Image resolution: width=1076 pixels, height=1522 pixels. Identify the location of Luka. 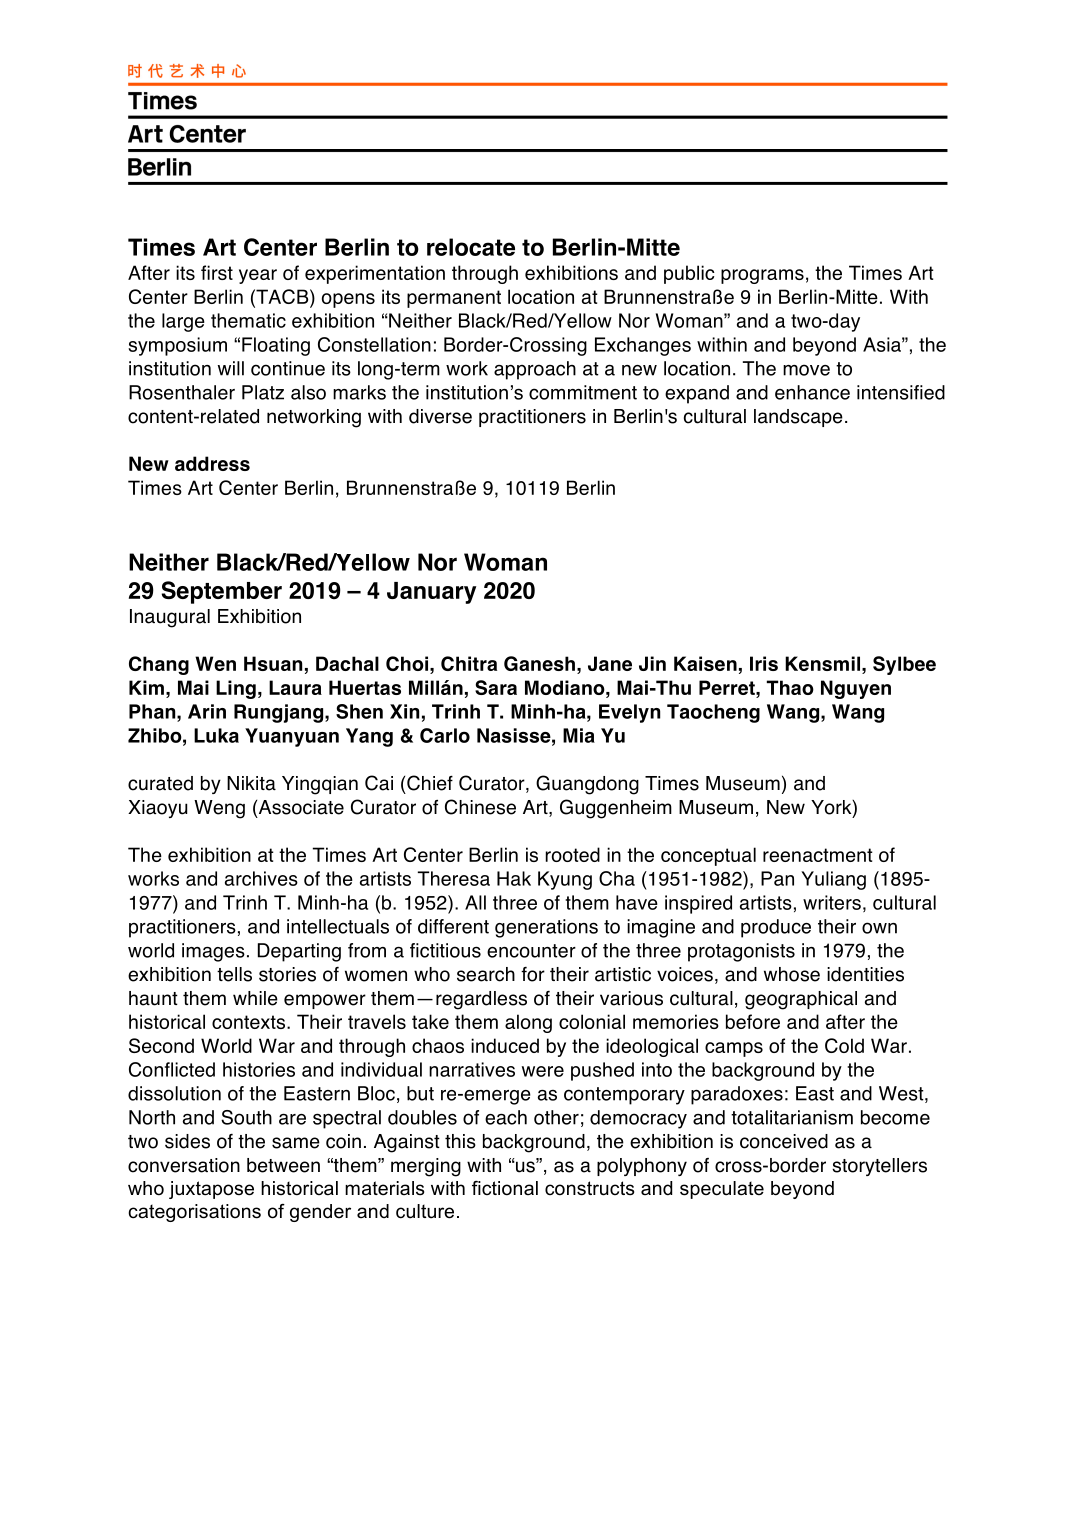
(216, 735).
